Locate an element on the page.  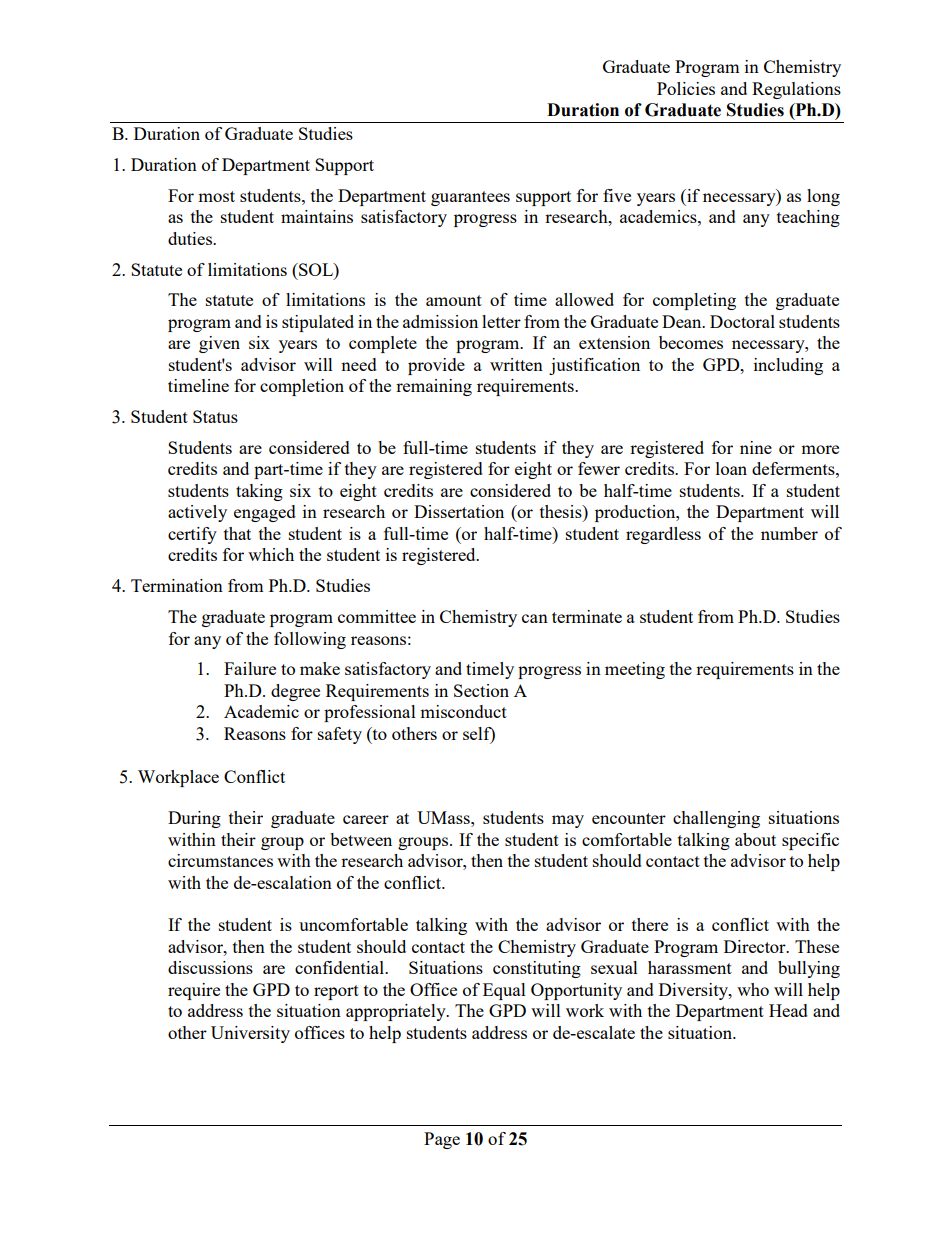
taking is located at coordinates (259, 492).
